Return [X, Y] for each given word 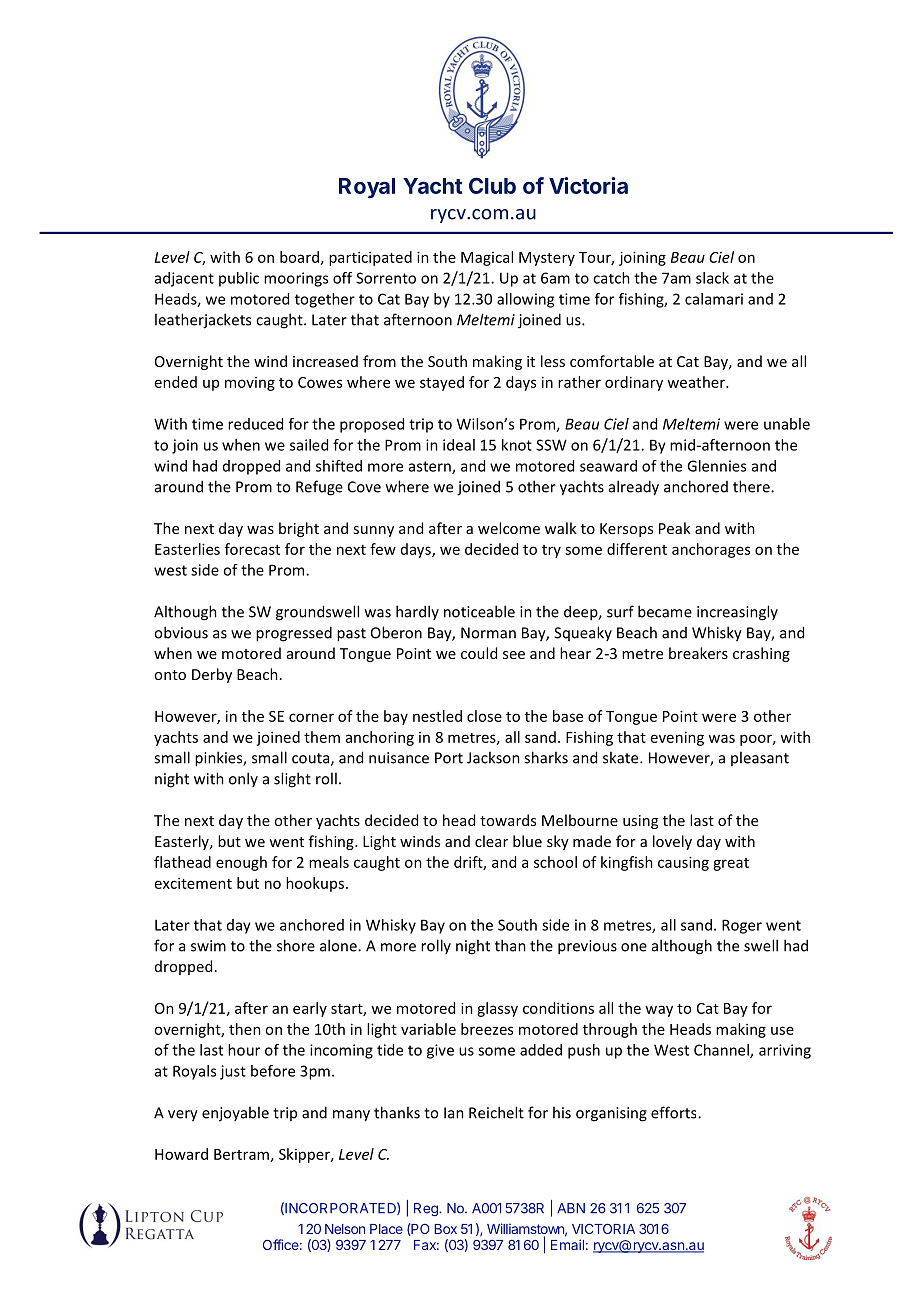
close [484, 716]
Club [492, 185]
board [299, 257]
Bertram [241, 1154]
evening [677, 738]
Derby [212, 675]
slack [712, 278]
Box [445, 1229]
